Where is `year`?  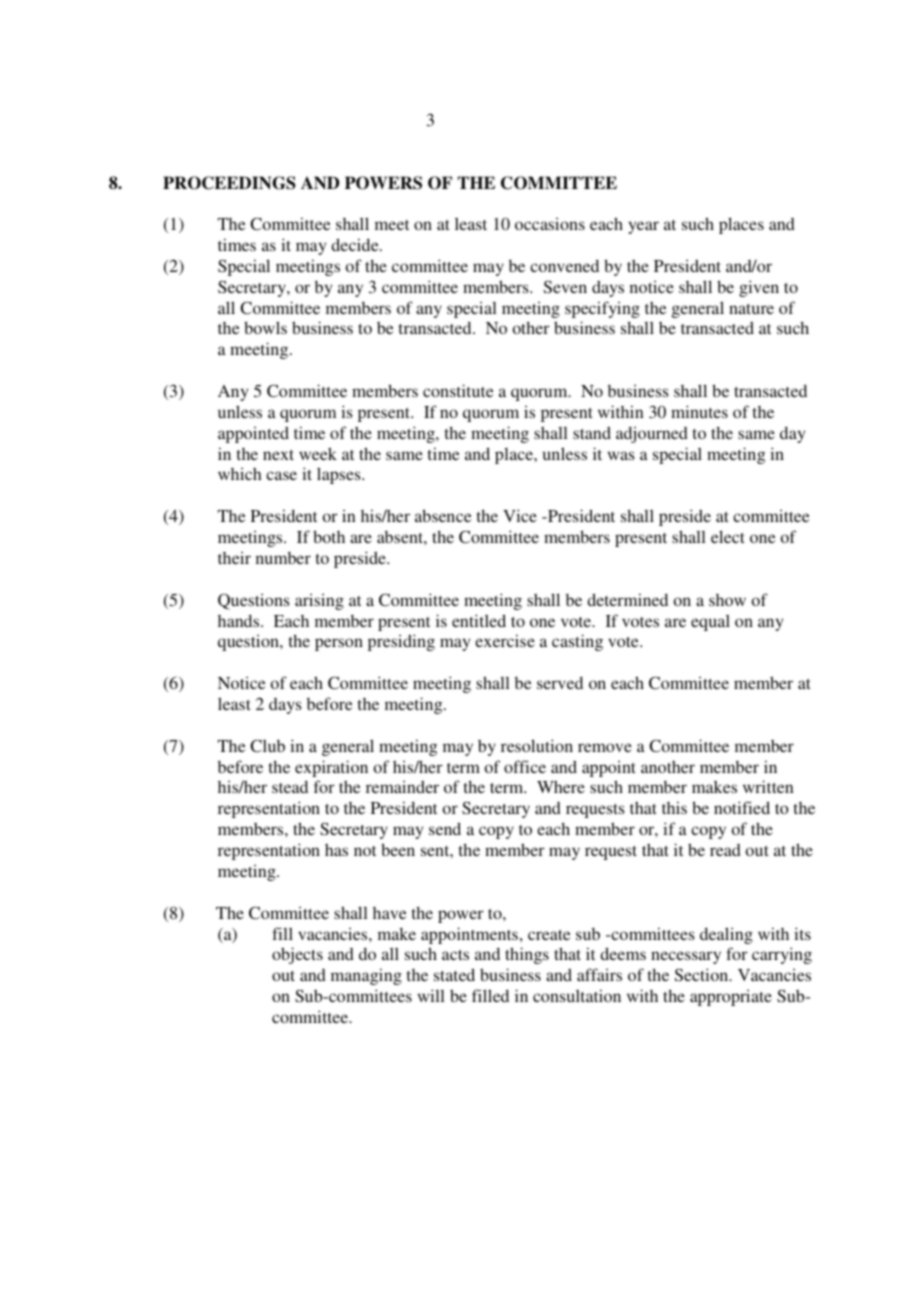
year is located at coordinates (643, 227).
